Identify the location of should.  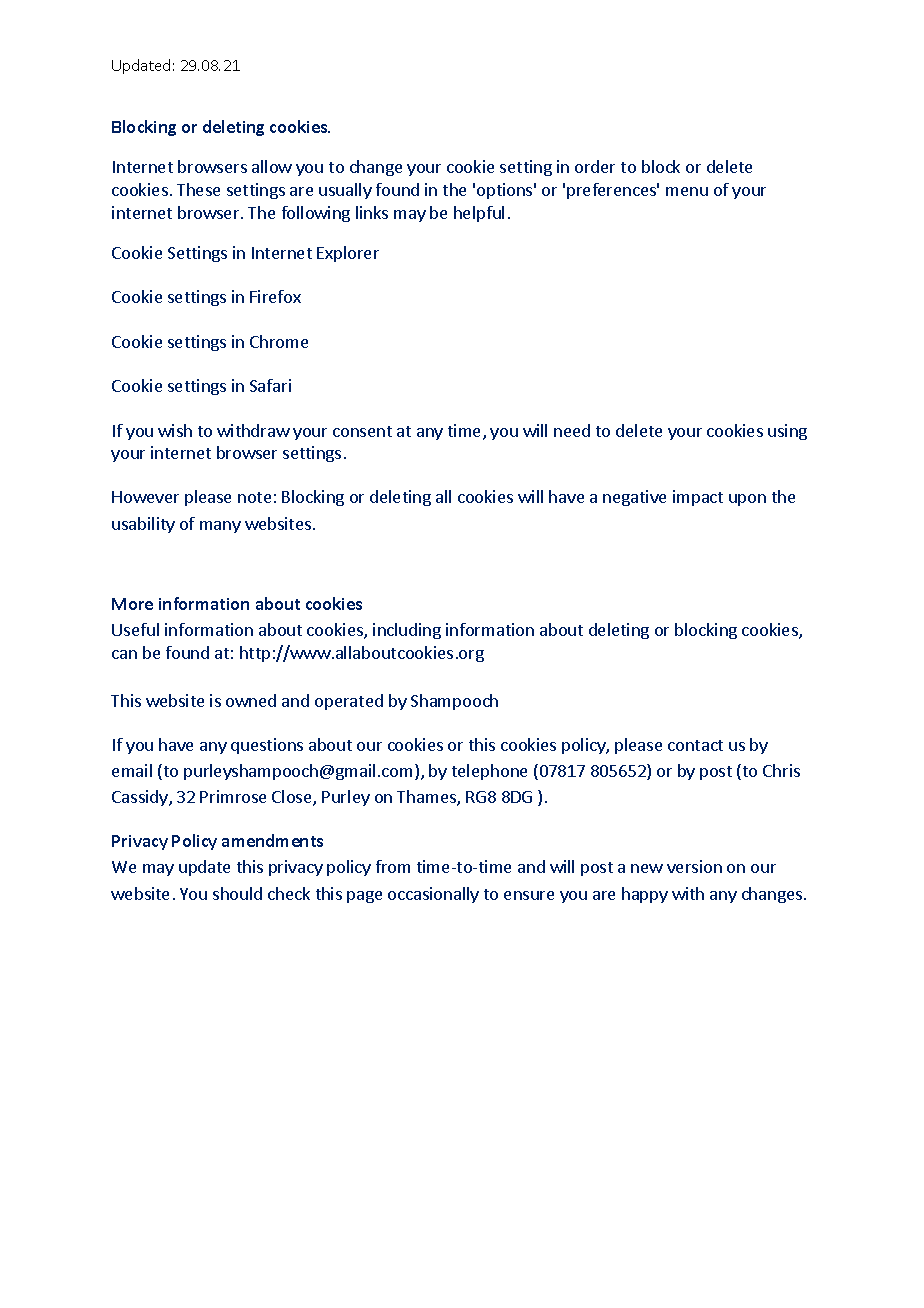
(237, 893).
